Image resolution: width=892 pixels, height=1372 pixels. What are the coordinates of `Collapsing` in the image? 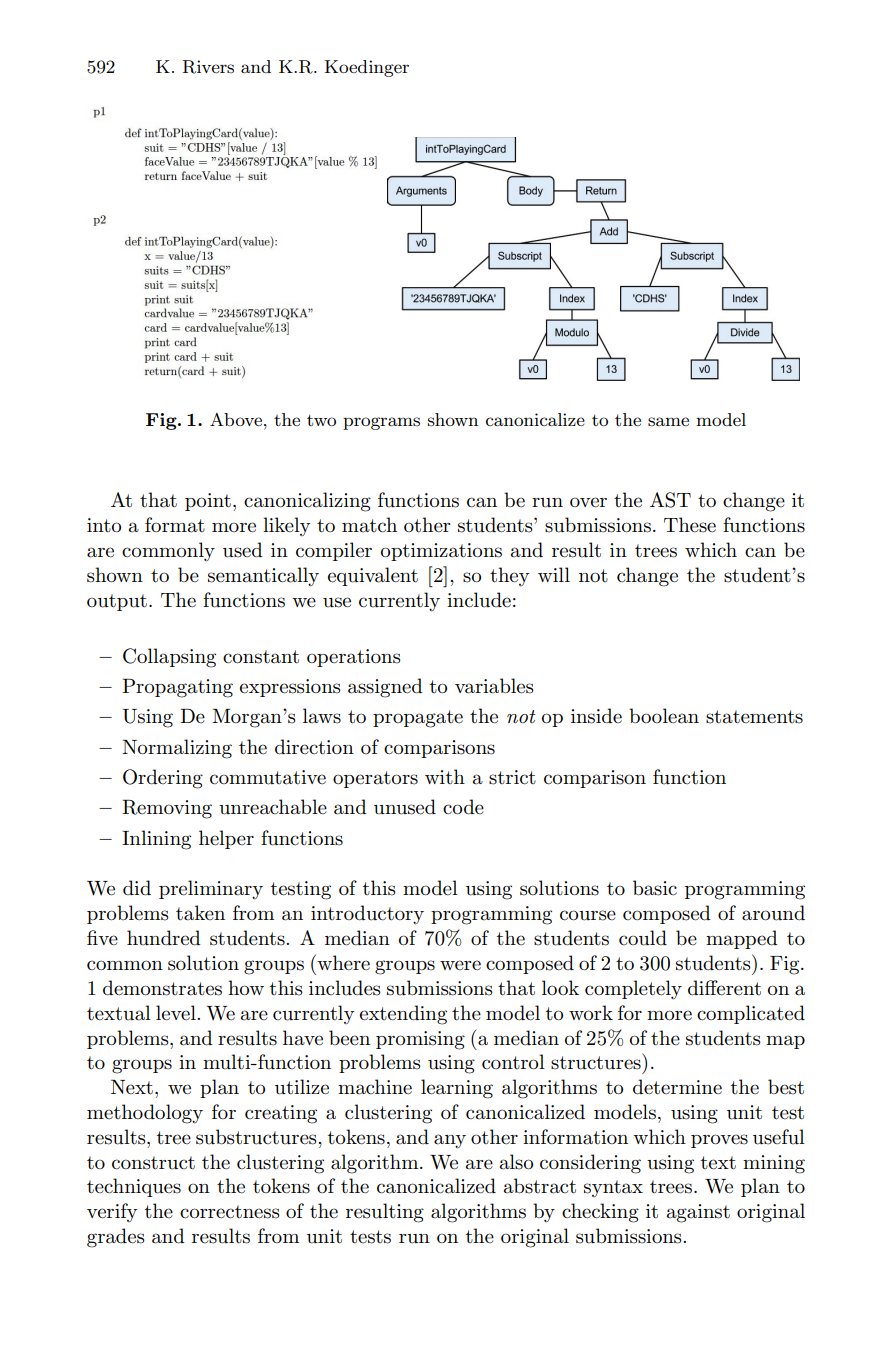 It's located at (169, 658).
